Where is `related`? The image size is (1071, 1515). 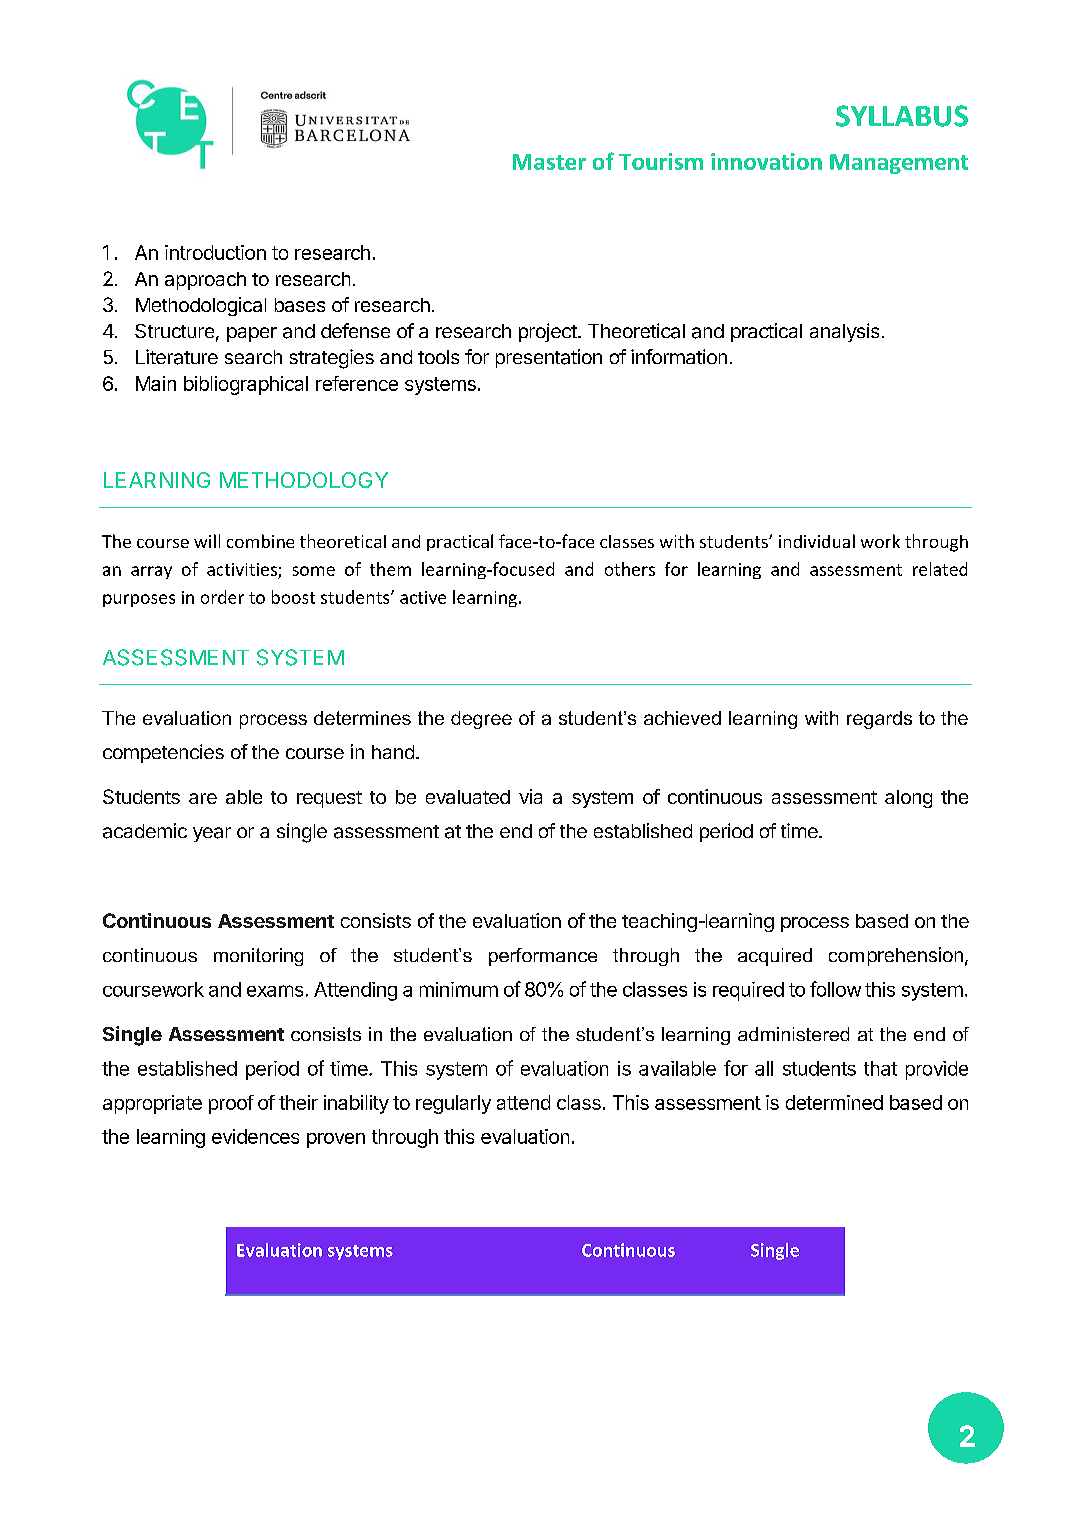 related is located at coordinates (940, 569).
